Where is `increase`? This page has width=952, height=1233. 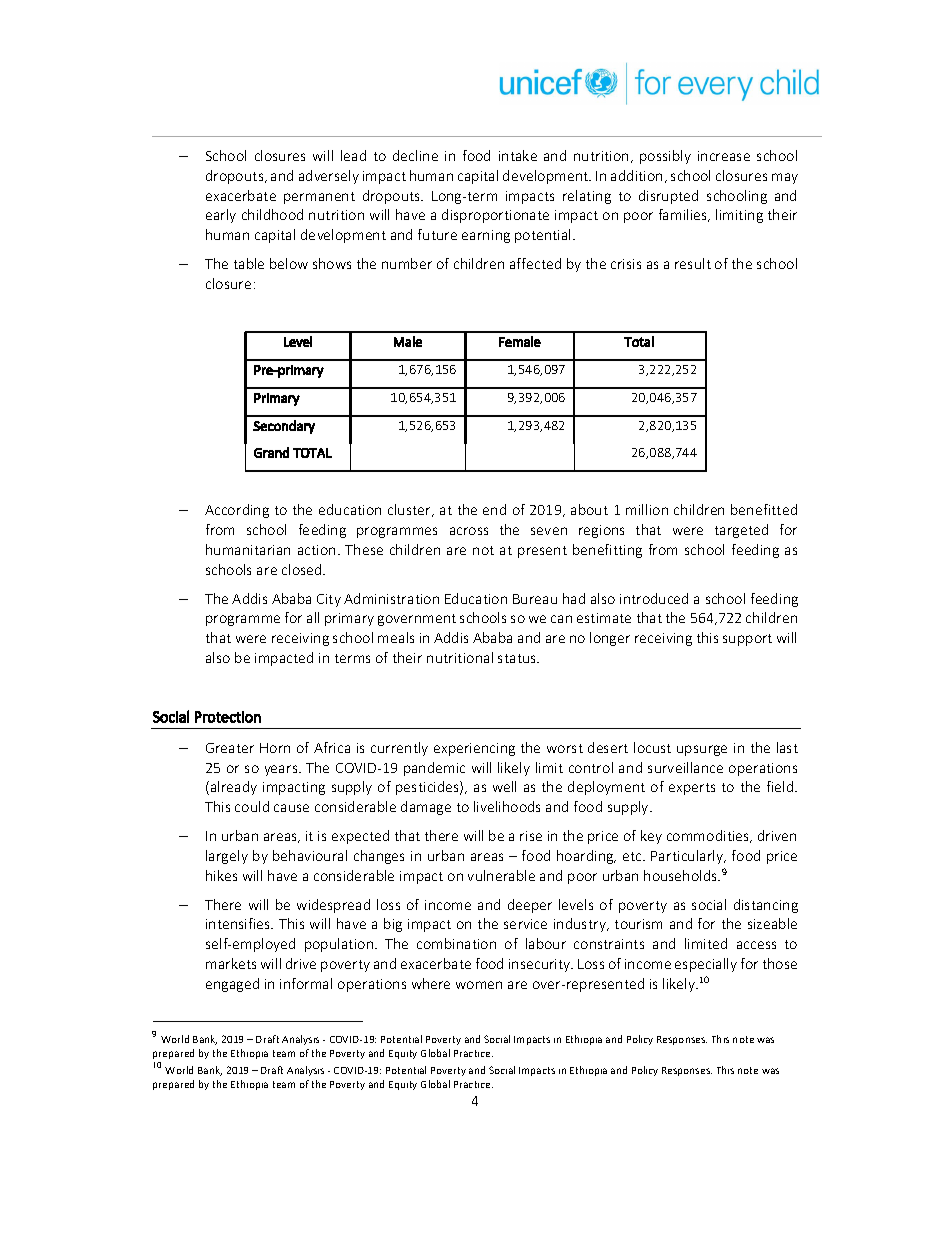
increase is located at coordinates (724, 156).
